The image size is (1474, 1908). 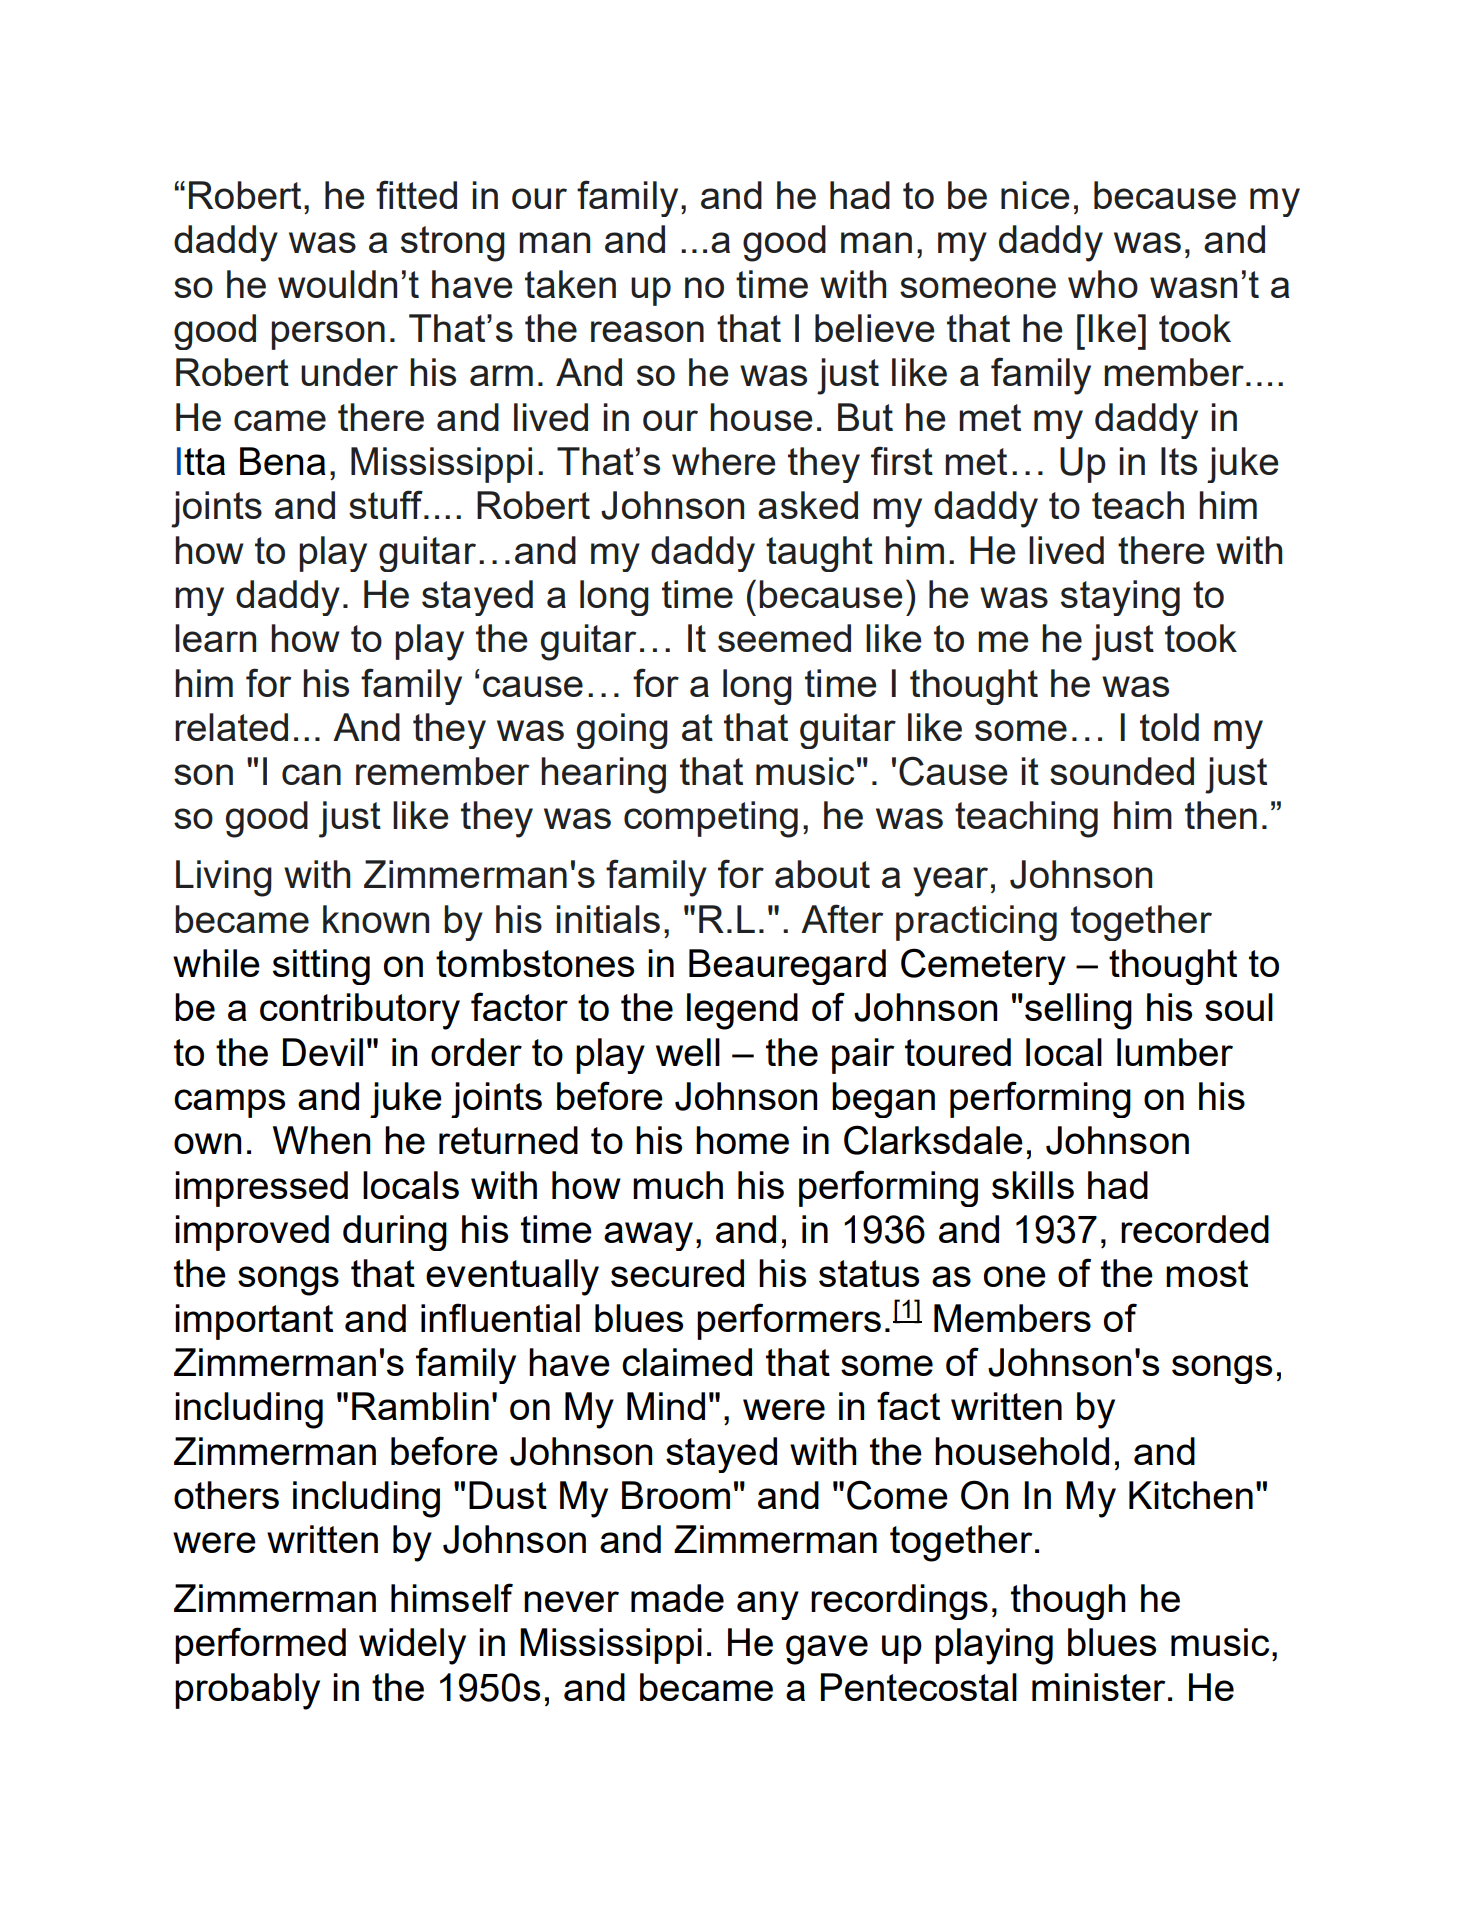 I want to click on selling, so click(x=1078, y=1011).
